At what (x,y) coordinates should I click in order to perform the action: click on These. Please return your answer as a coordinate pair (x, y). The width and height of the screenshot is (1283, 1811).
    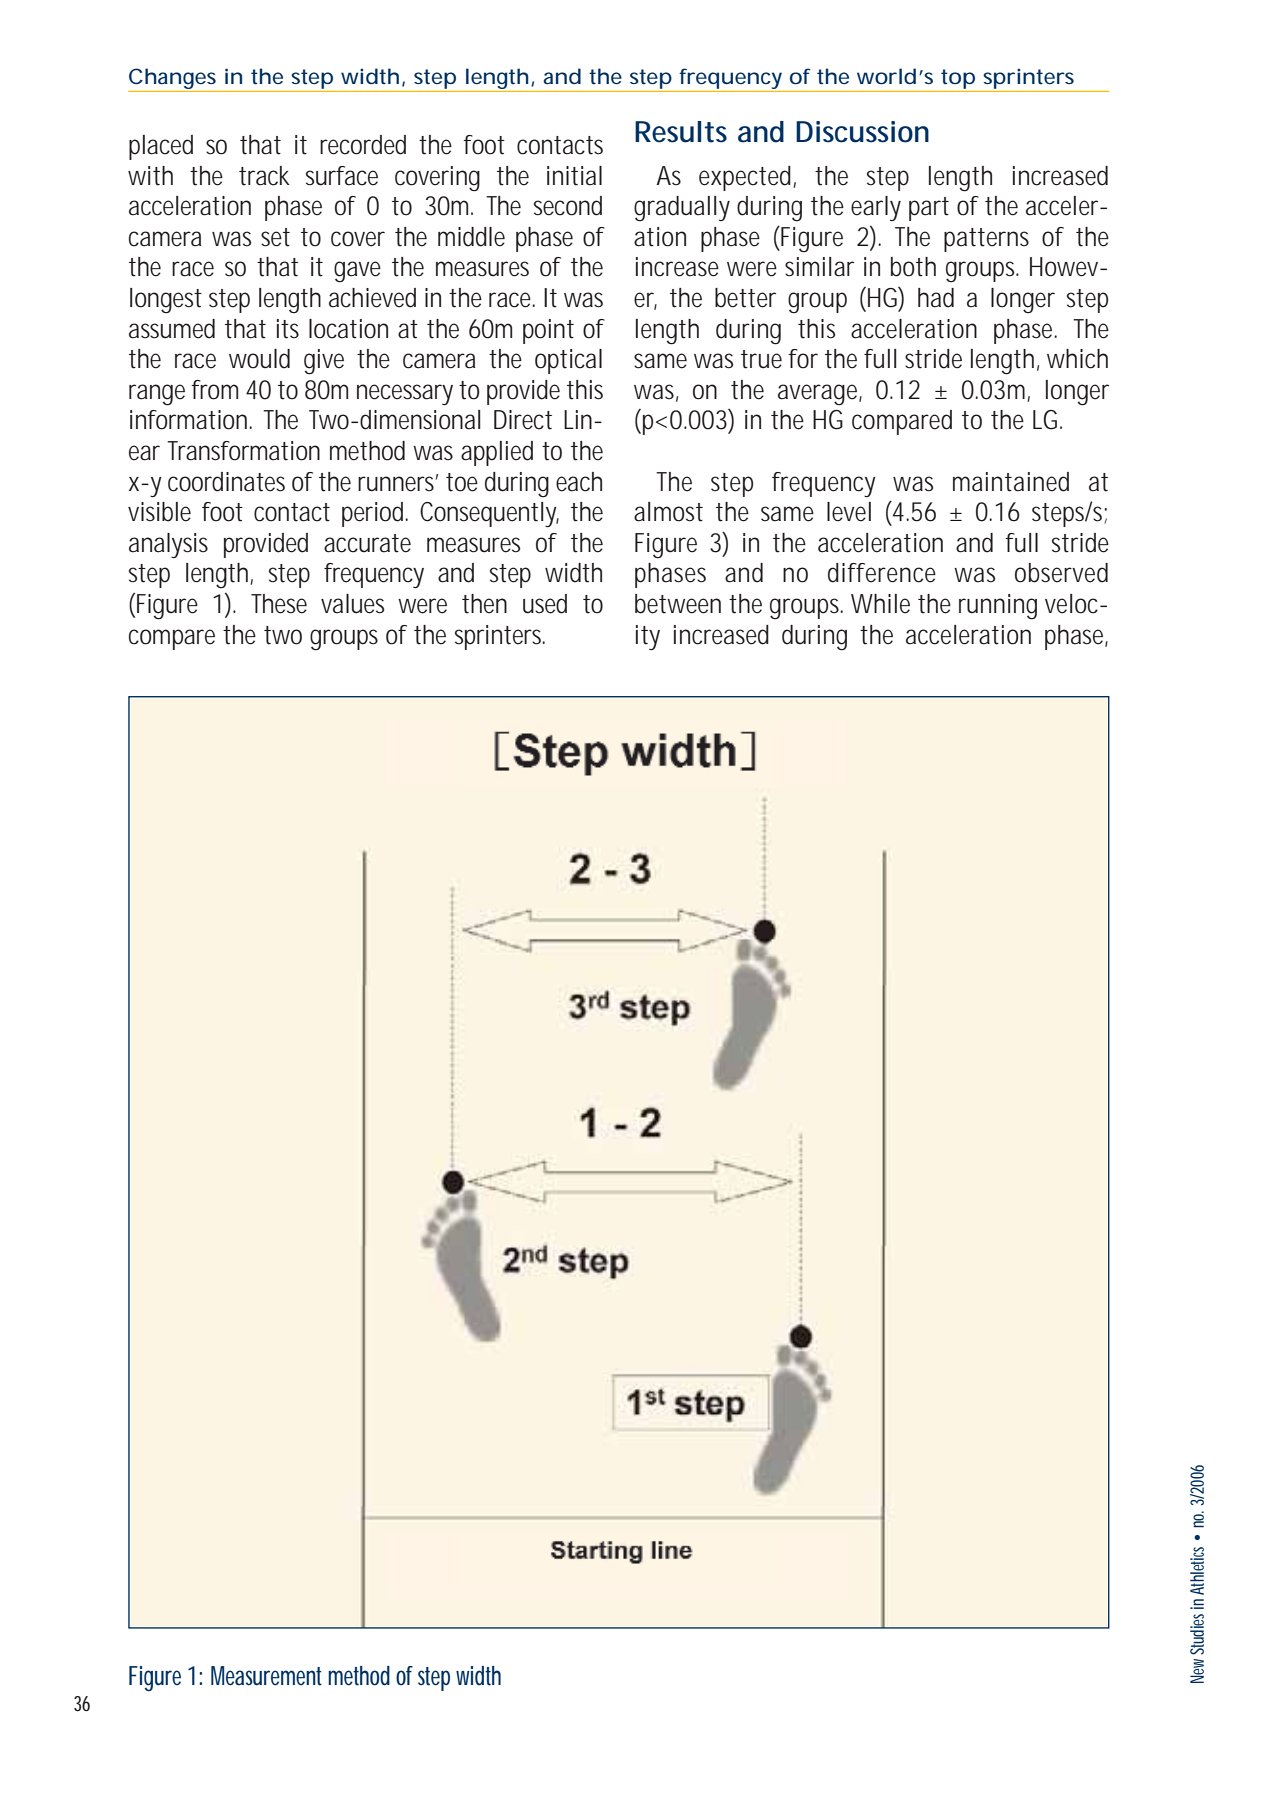
    Looking at the image, I should click on (279, 604).
